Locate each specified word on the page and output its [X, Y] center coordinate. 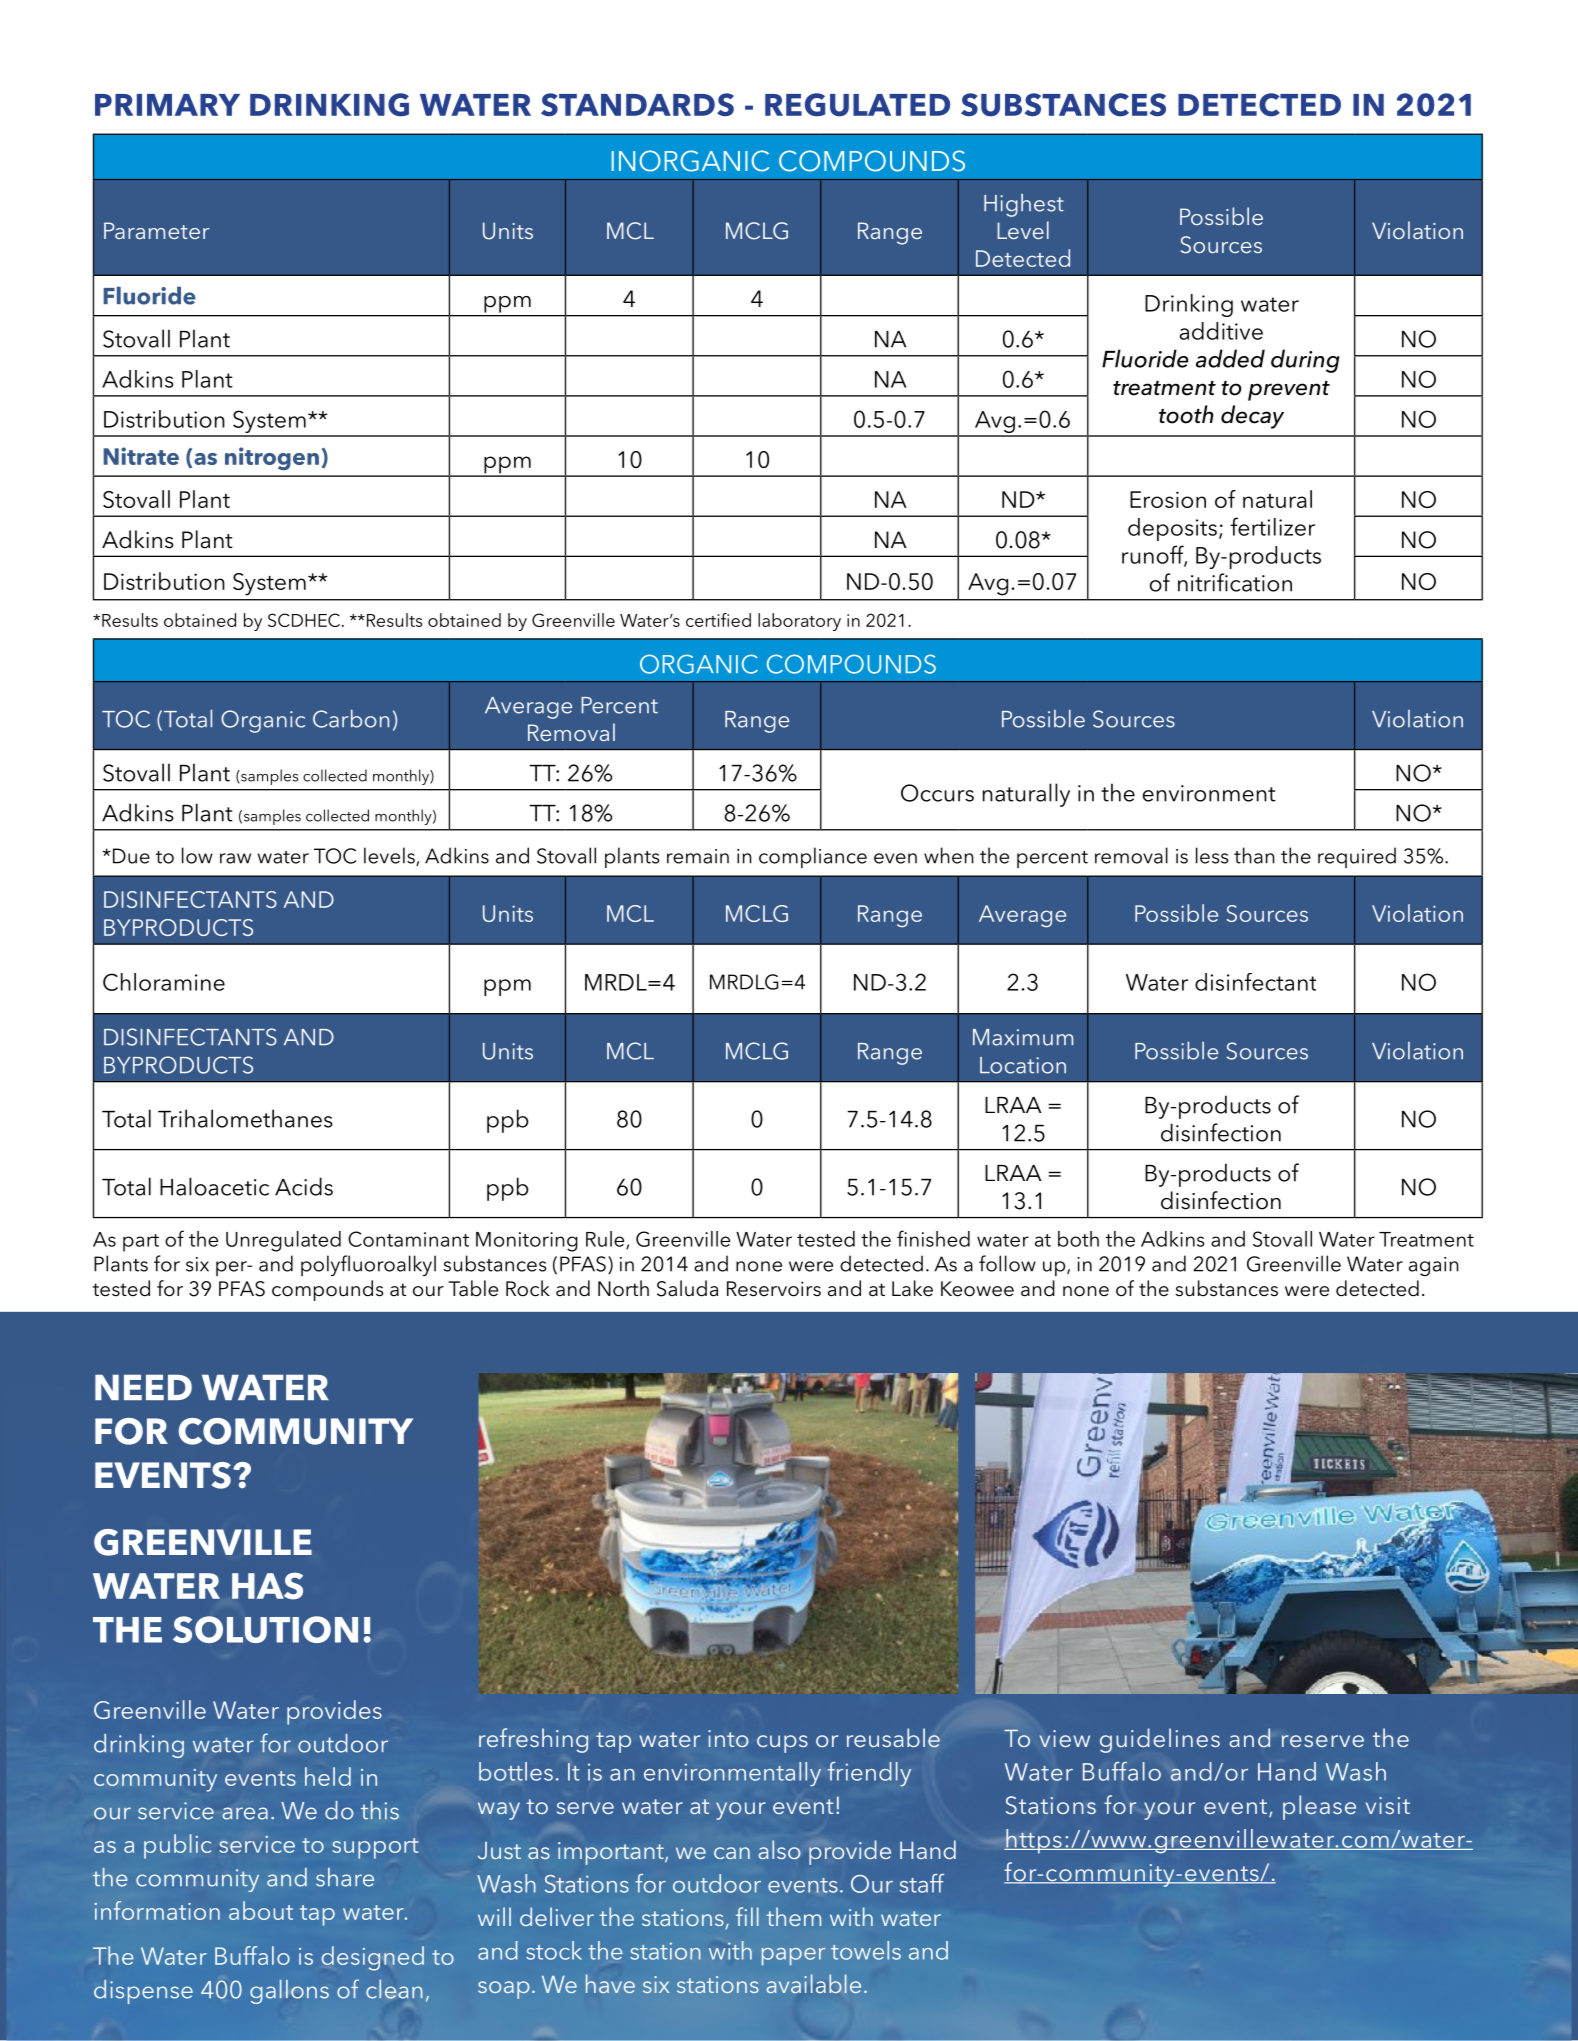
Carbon [351, 719]
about [261, 1910]
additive [1221, 331]
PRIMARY [167, 105]
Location [1023, 1065]
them [793, 1916]
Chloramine [164, 982]
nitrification [1235, 582]
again [1434, 1266]
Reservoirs [774, 1289]
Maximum [1023, 1037]
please [1319, 1807]
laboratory [799, 622]
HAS [267, 1586]
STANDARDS [637, 105]
